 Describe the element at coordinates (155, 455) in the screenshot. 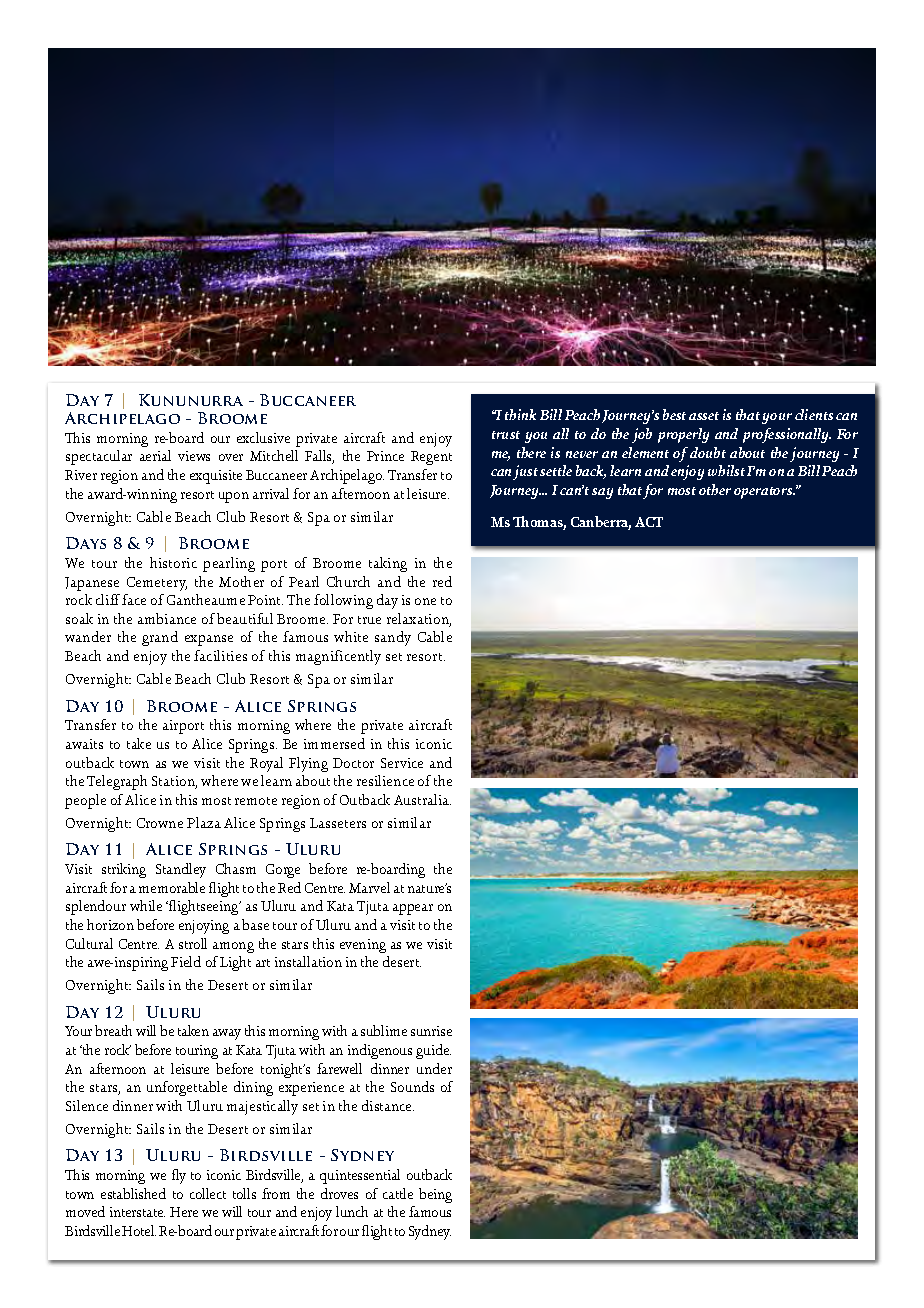

I see `aerial` at that location.
